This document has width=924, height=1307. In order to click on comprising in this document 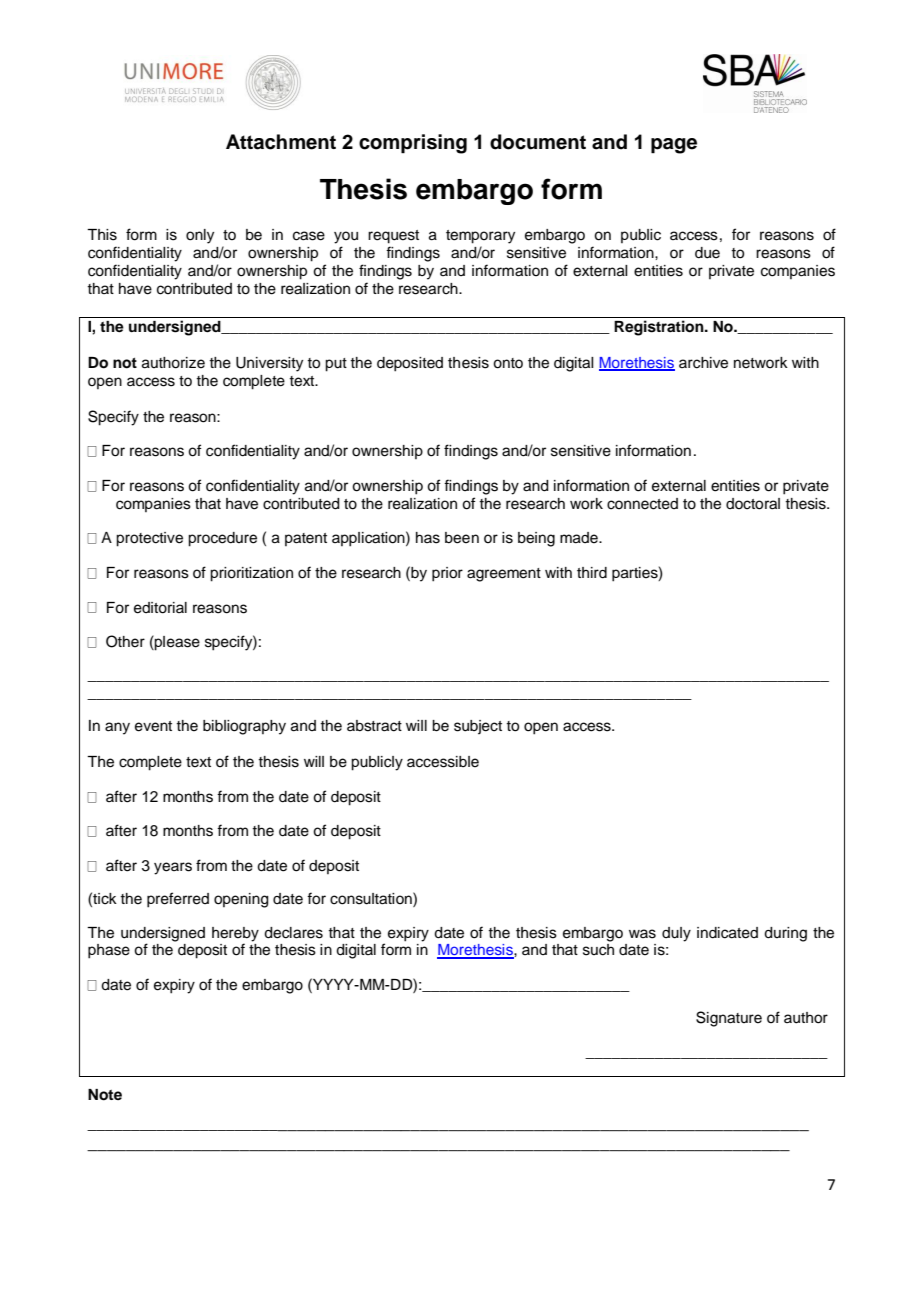, I will do `click(413, 144)`.
